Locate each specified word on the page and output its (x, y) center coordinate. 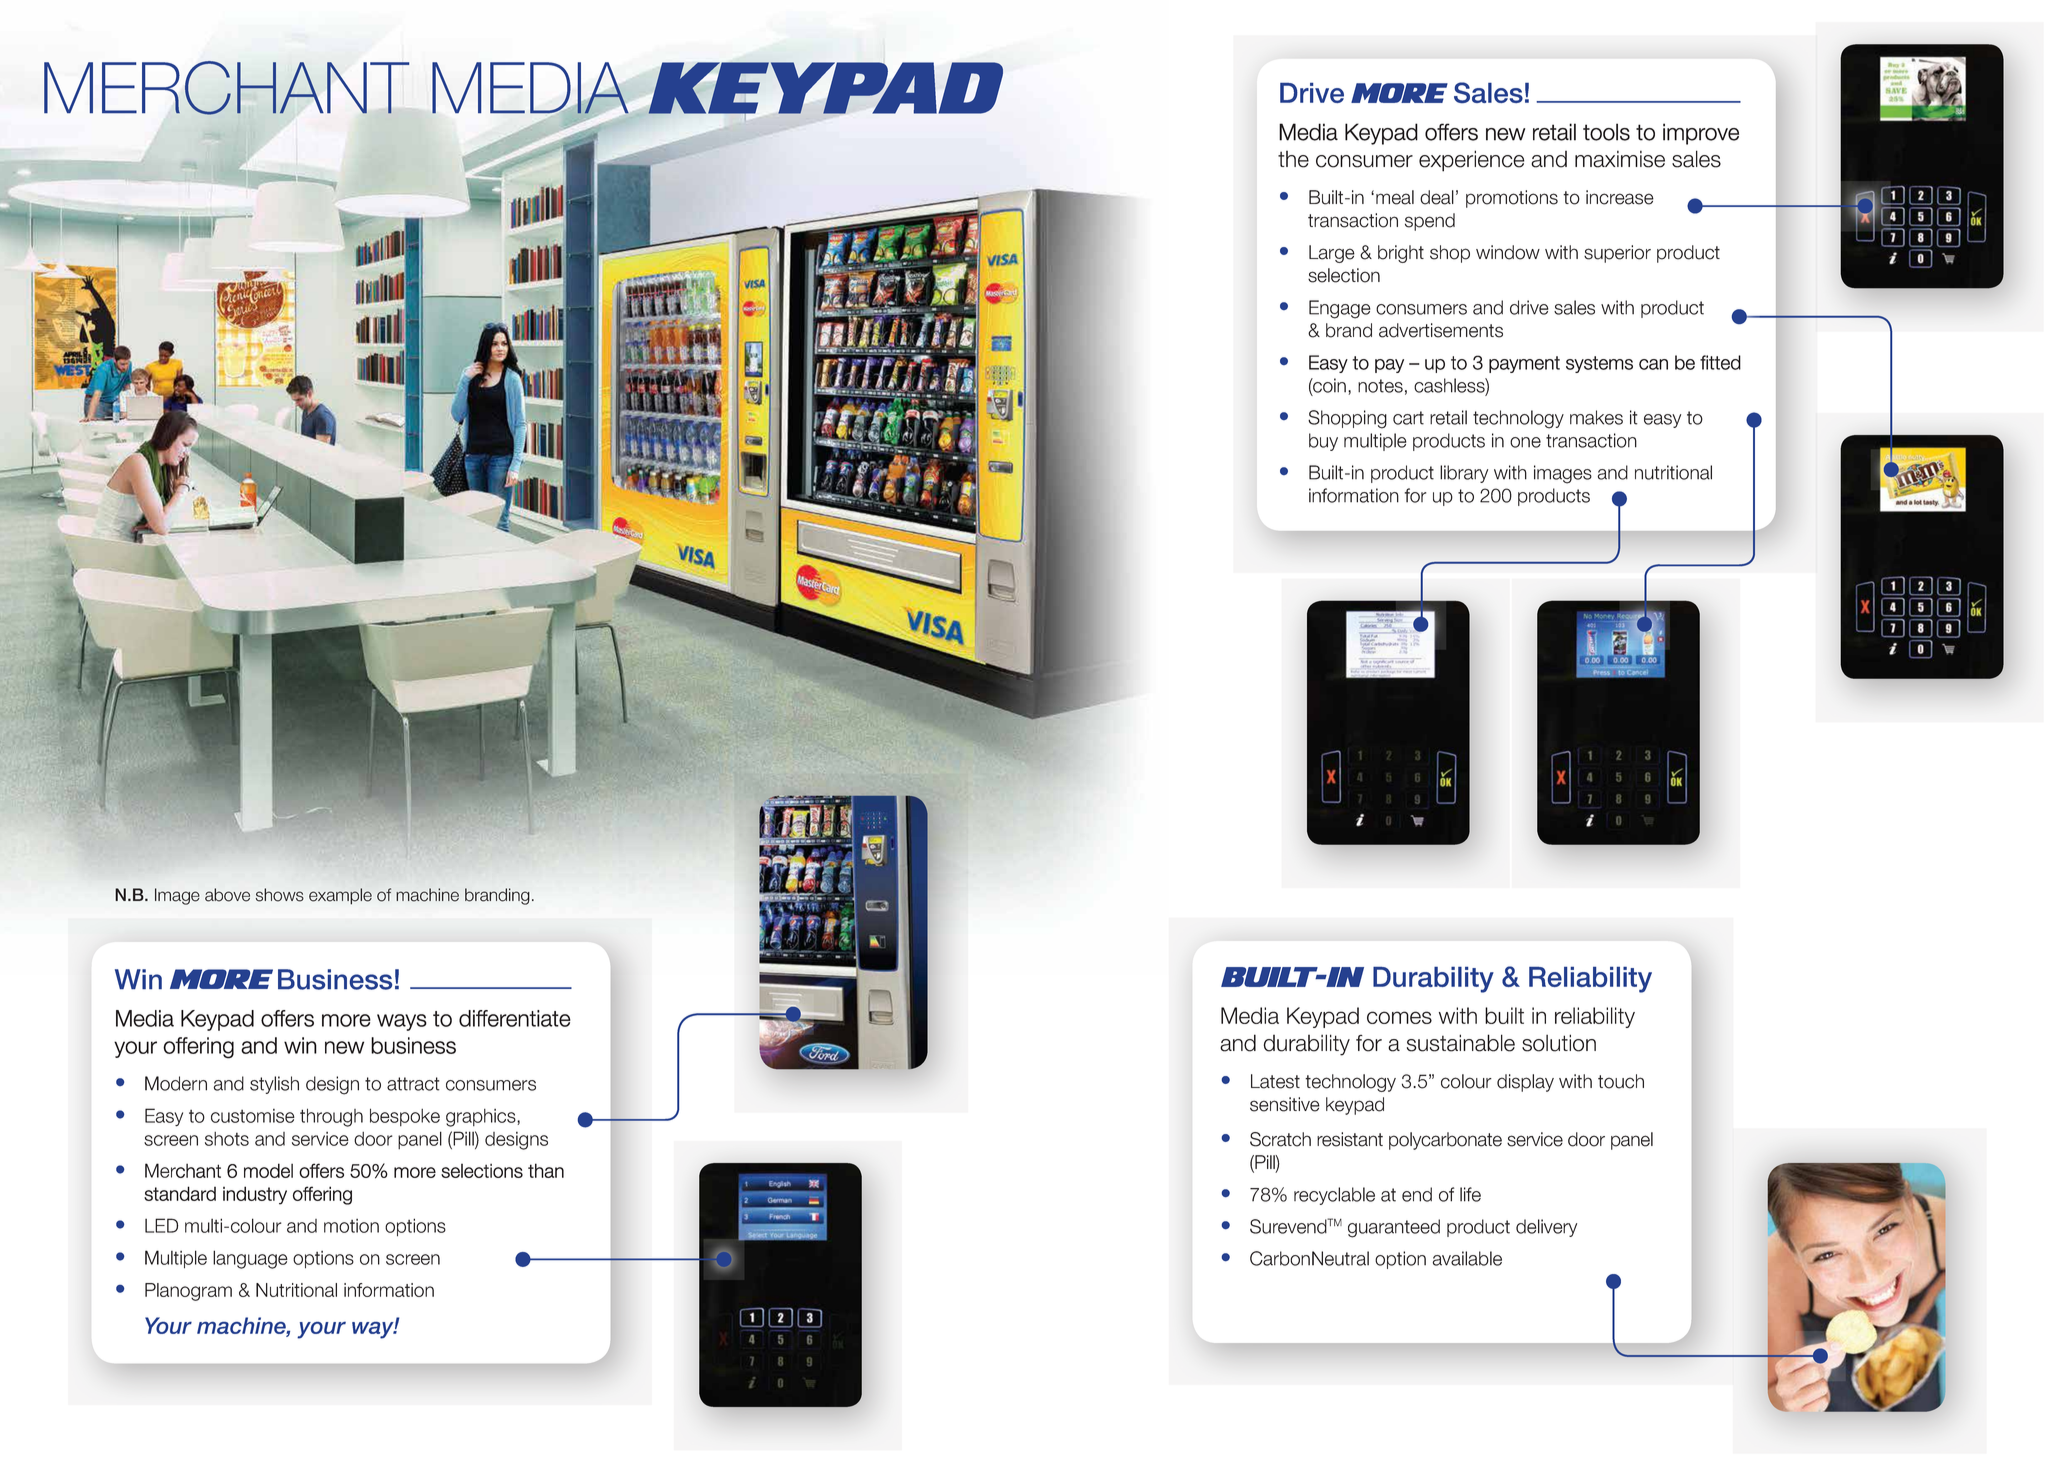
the (1293, 159)
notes (1380, 386)
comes (1399, 1017)
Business (335, 979)
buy (1323, 442)
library (1464, 474)
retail (1448, 417)
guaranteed (1394, 1228)
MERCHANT (226, 88)
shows (280, 895)
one (1525, 442)
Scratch (1280, 1139)
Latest (1275, 1081)
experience (1472, 161)
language (250, 1259)
